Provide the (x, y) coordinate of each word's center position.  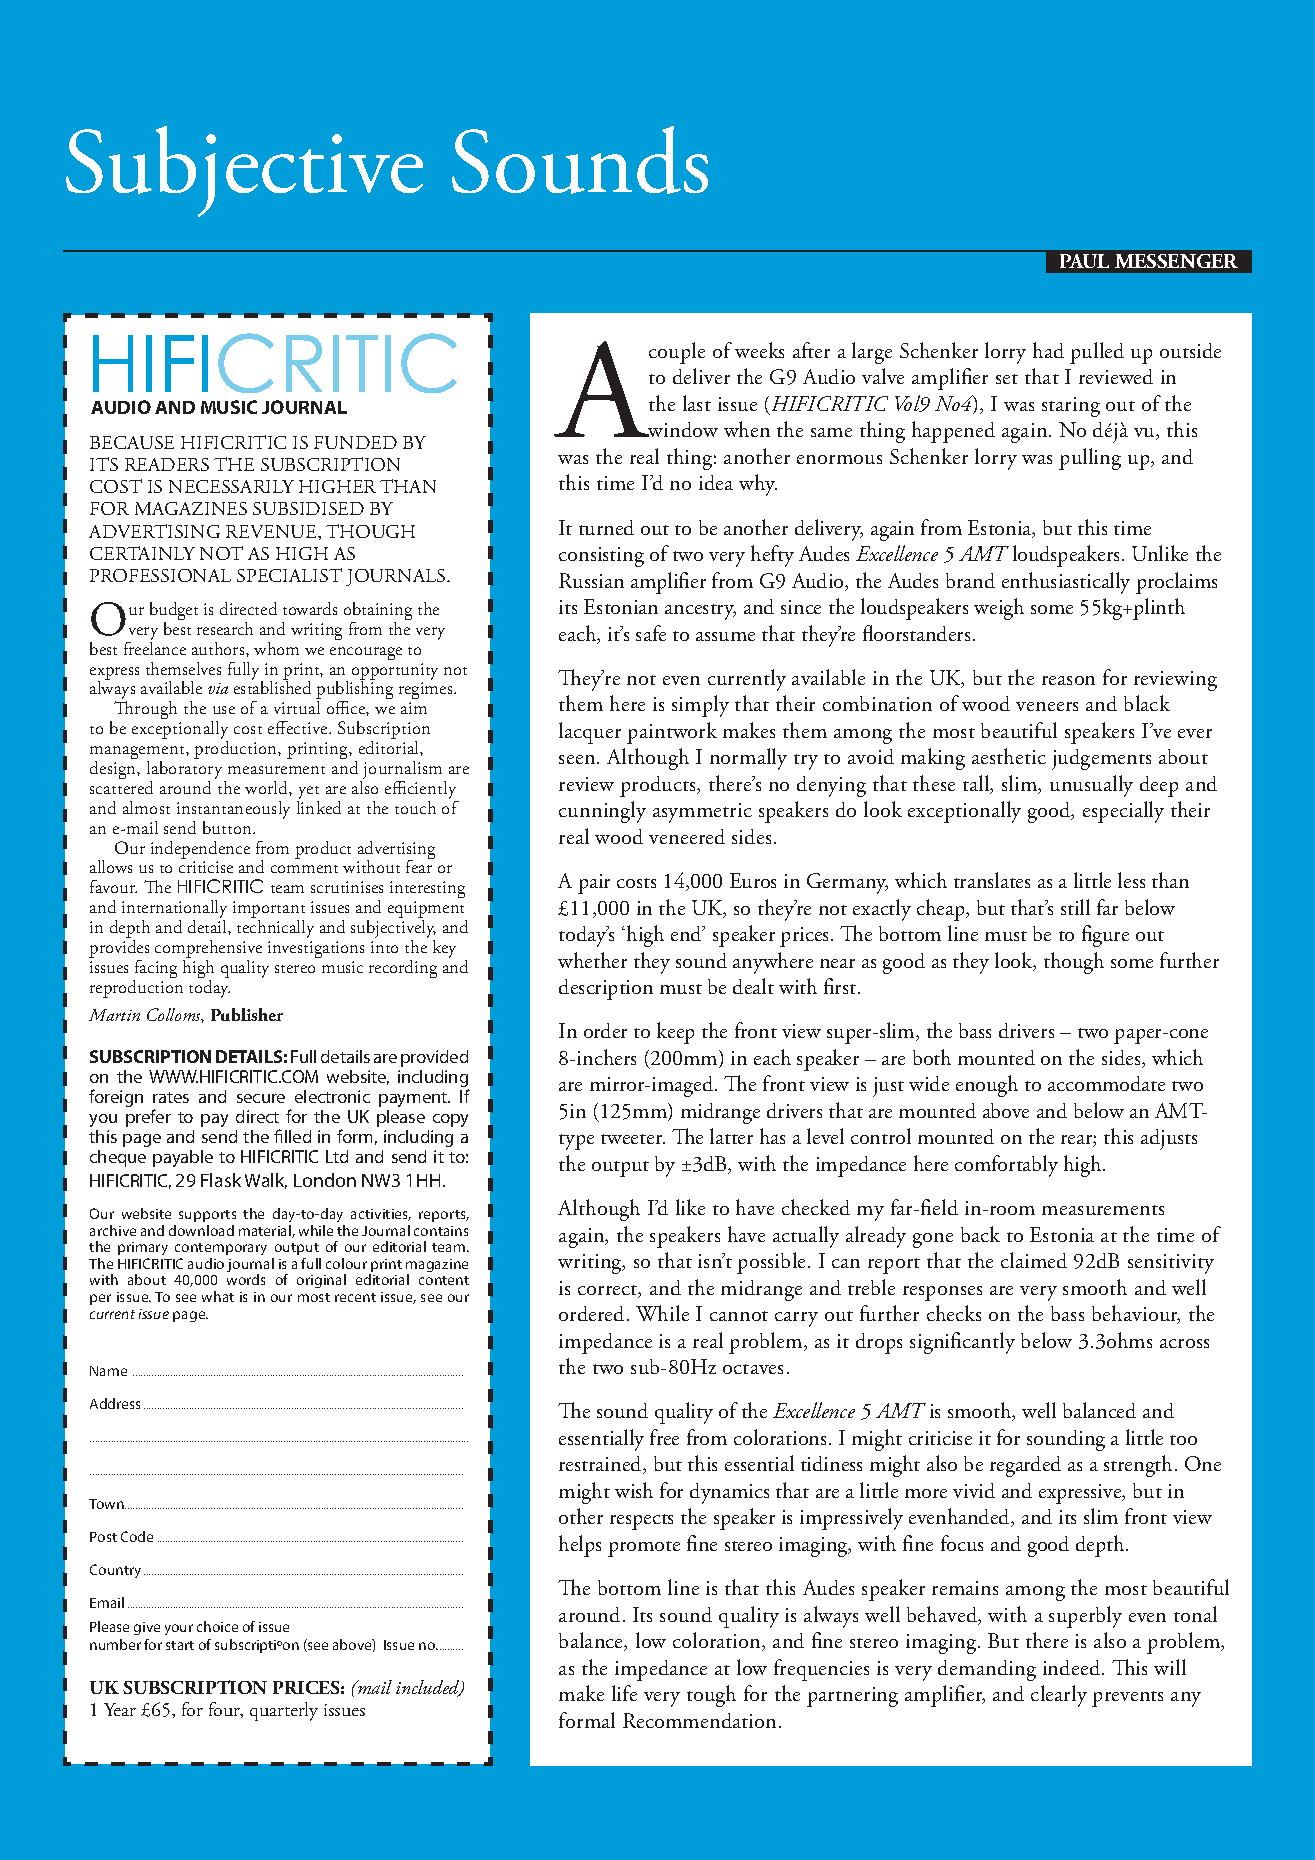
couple (677, 353)
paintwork (672, 733)
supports (207, 1216)
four (226, 1710)
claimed (1034, 1260)
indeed (1073, 1667)
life (624, 1693)
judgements (1101, 759)
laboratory (186, 770)
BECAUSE (132, 442)
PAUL (1084, 261)
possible (773, 1263)
